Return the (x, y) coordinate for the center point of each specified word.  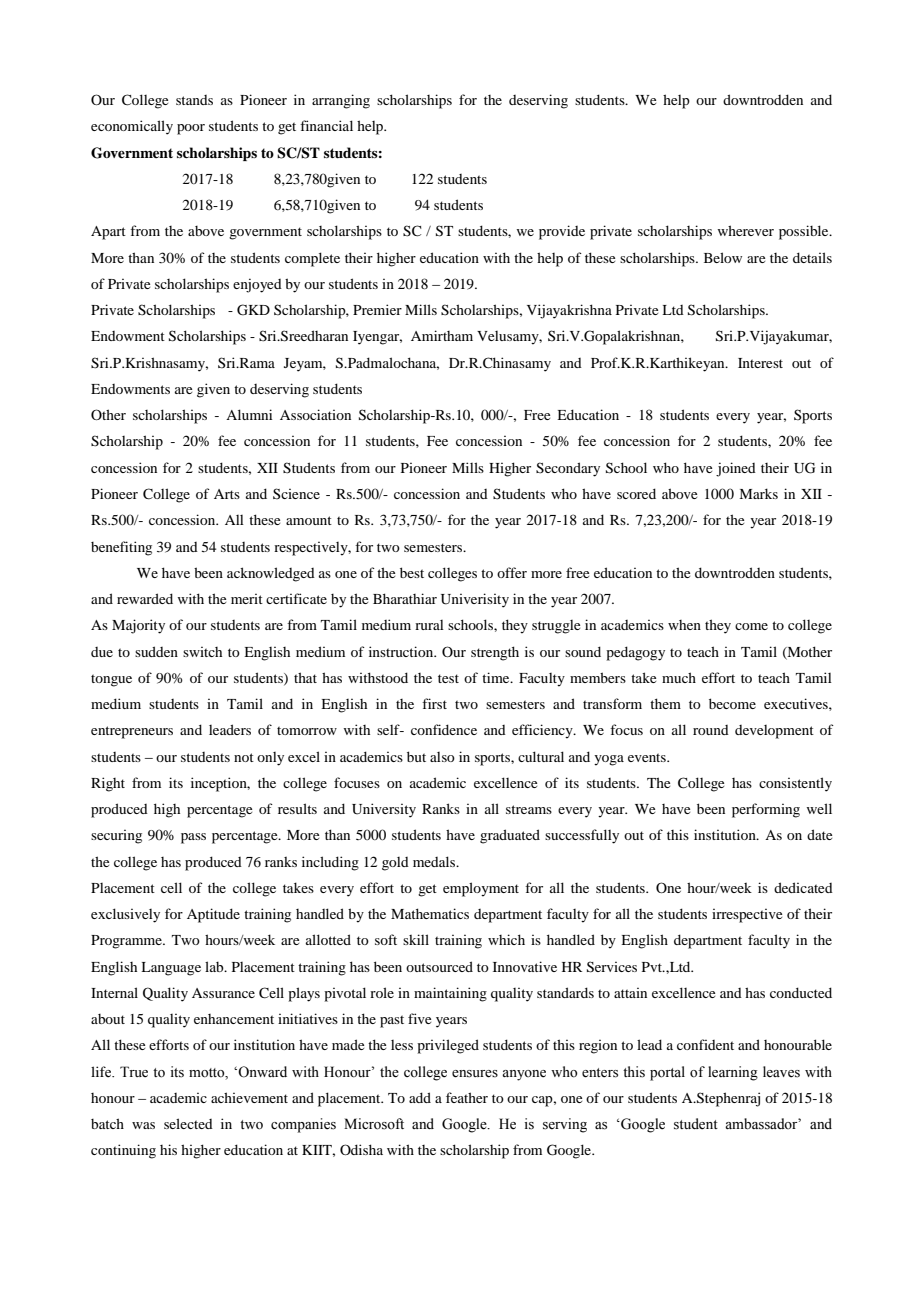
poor (191, 129)
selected (188, 1123)
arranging (341, 101)
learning (733, 1073)
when (684, 625)
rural (429, 625)
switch (202, 651)
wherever (746, 230)
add (420, 1097)
